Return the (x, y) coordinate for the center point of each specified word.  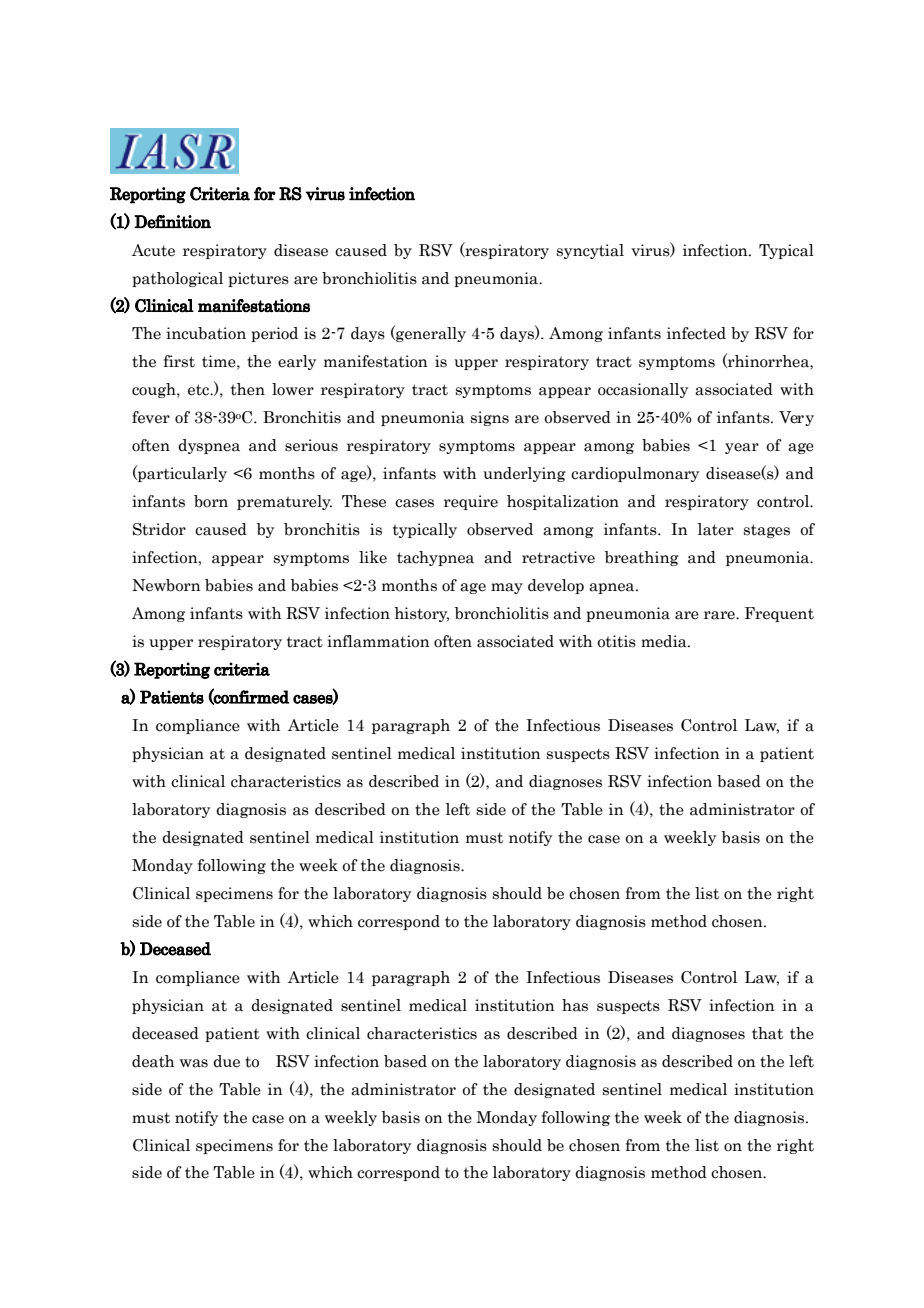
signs (490, 418)
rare (720, 615)
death (153, 1061)
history (421, 614)
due (226, 1061)
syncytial (590, 251)
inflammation (378, 641)
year (742, 448)
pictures (258, 279)
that (767, 1033)
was (194, 1063)
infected (696, 333)
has (575, 1005)
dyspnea (209, 446)
